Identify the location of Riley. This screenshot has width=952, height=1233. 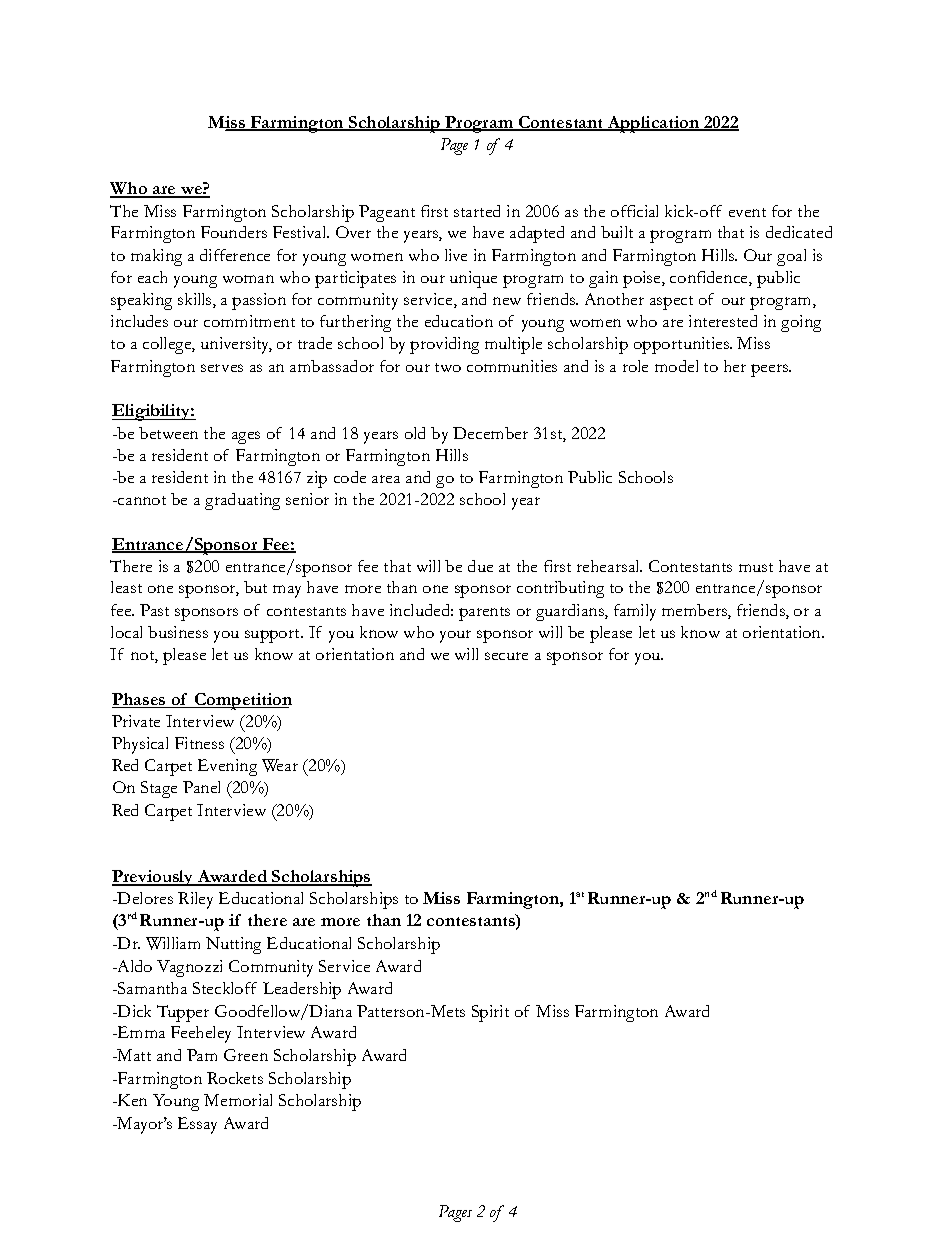
(195, 900).
